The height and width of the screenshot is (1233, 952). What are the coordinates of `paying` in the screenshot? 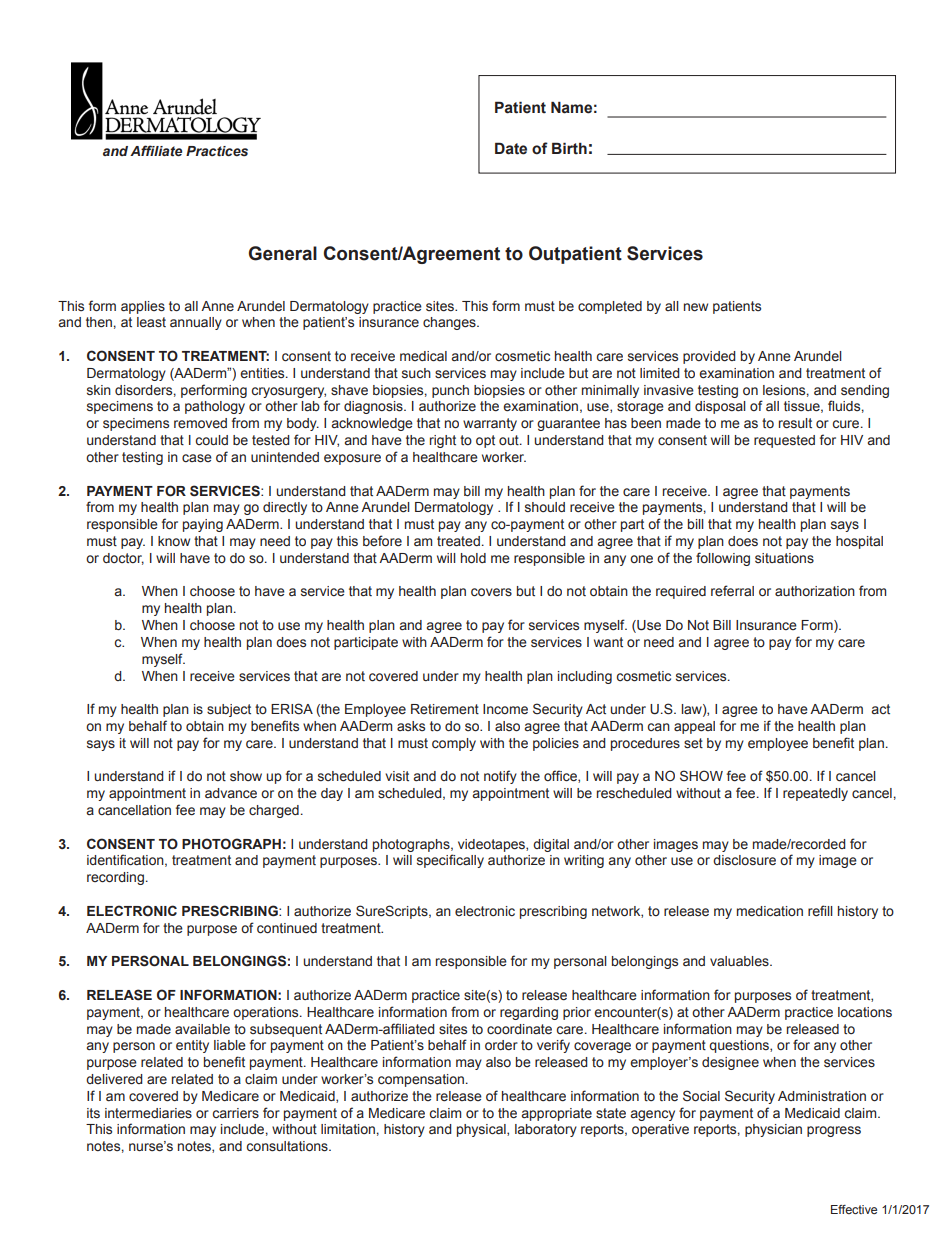 It's located at (203, 525).
